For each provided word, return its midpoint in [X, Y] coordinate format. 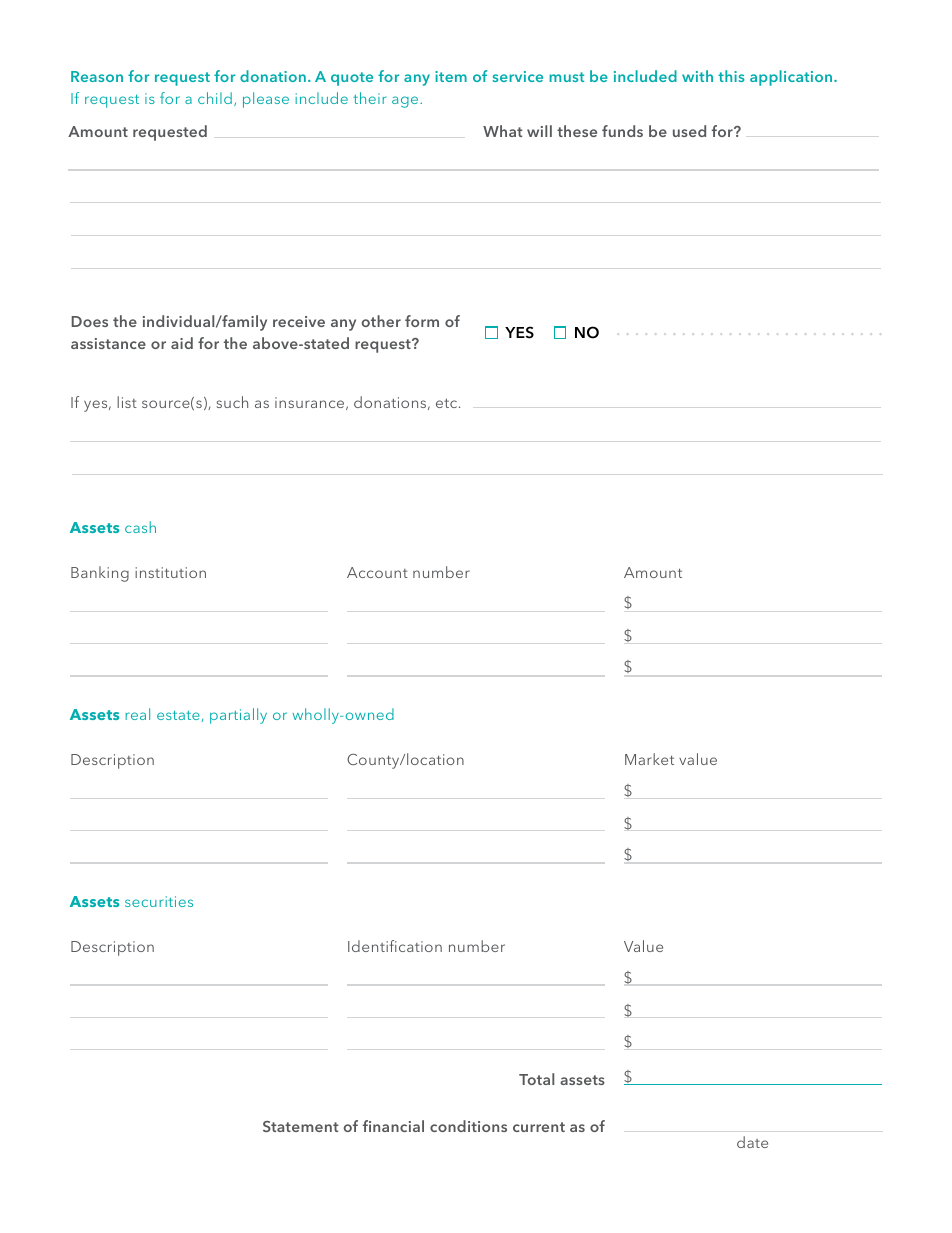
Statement [301, 1126]
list [127, 402]
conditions [468, 1126]
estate [179, 716]
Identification [395, 946]
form [422, 321]
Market [649, 759]
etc [448, 403]
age [406, 102]
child [215, 98]
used [689, 131]
